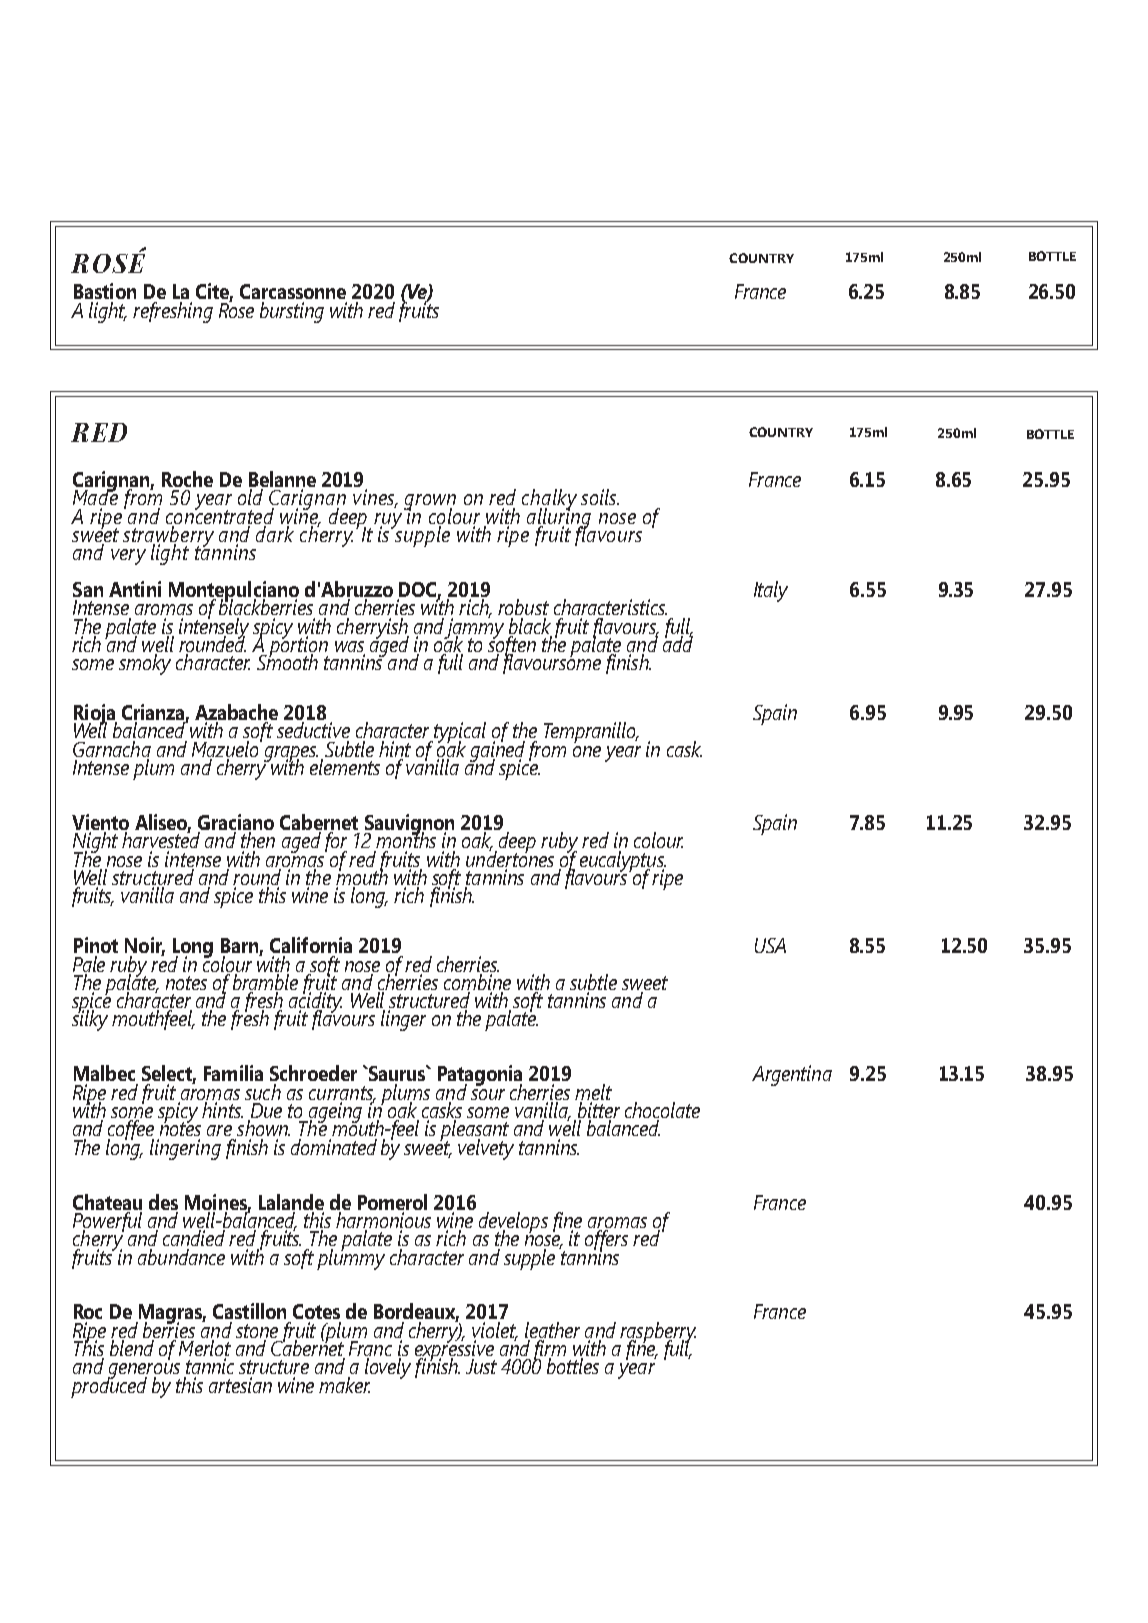 The width and height of the screenshot is (1148, 1623). What do you see at coordinates (770, 945) in the screenshot?
I see `USA` at bounding box center [770, 945].
